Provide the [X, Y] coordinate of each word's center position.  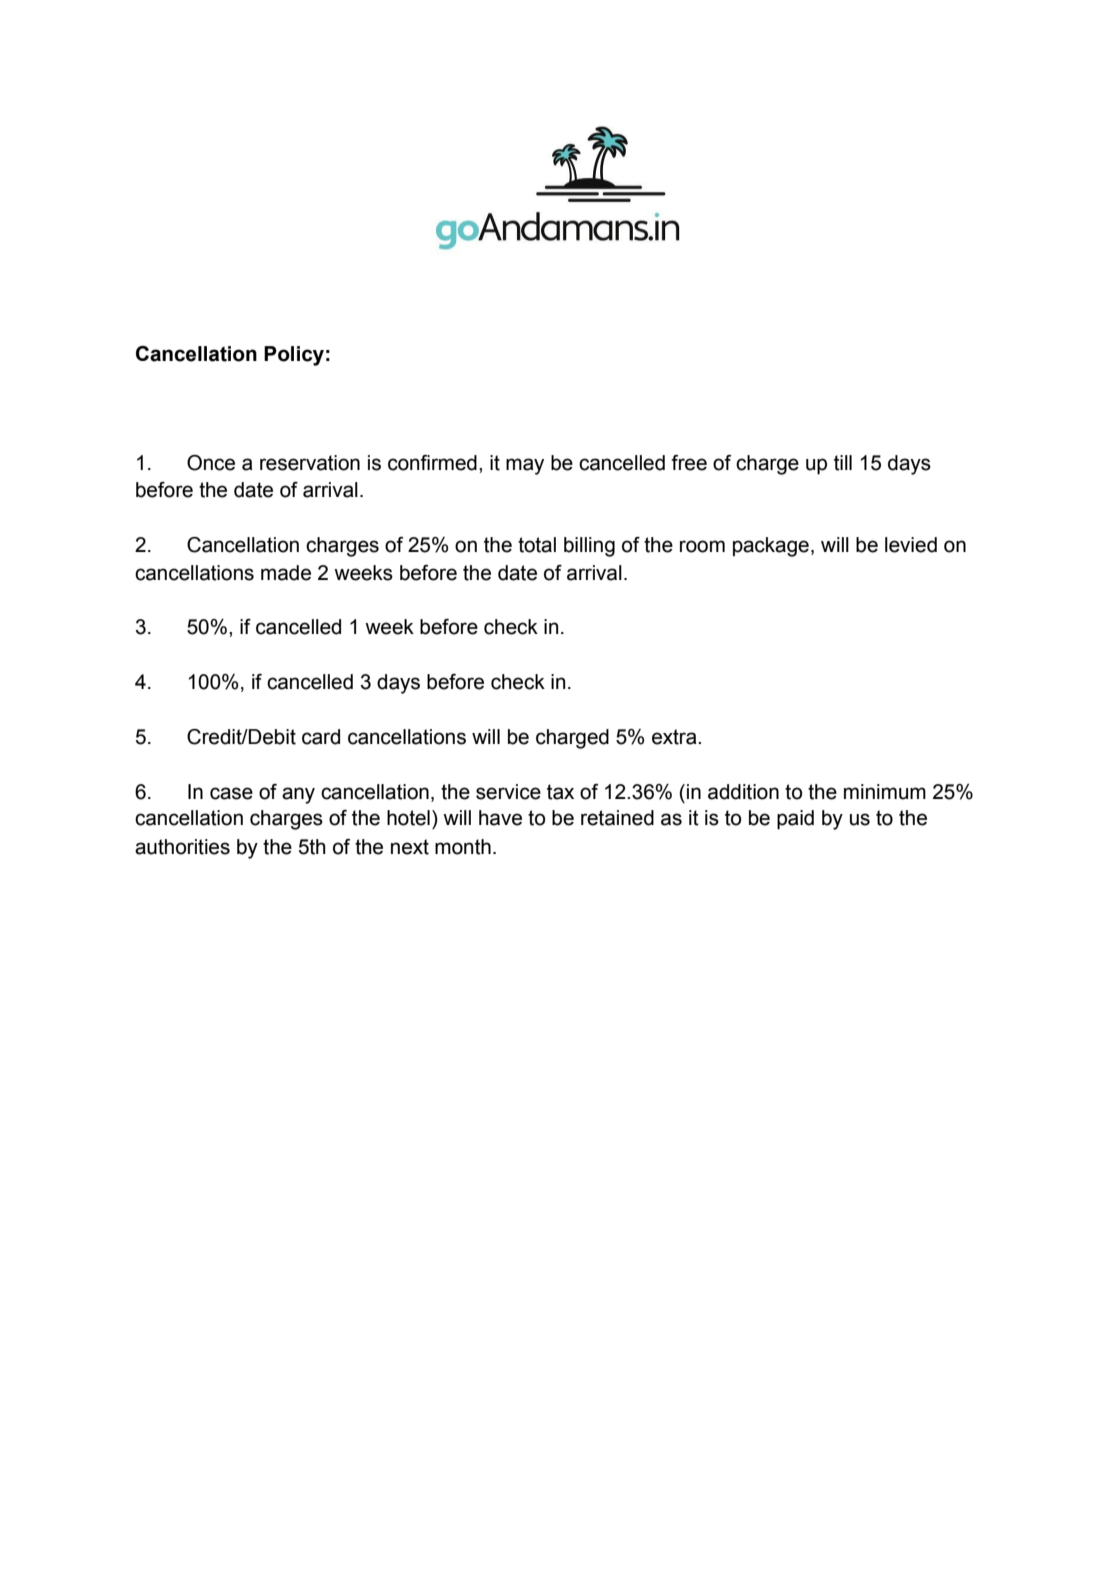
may [525, 466]
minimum [885, 792]
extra [675, 737]
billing [589, 547]
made [286, 573]
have [500, 818]
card [321, 737]
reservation [310, 463]
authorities [182, 847]
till [843, 463]
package [771, 547]
